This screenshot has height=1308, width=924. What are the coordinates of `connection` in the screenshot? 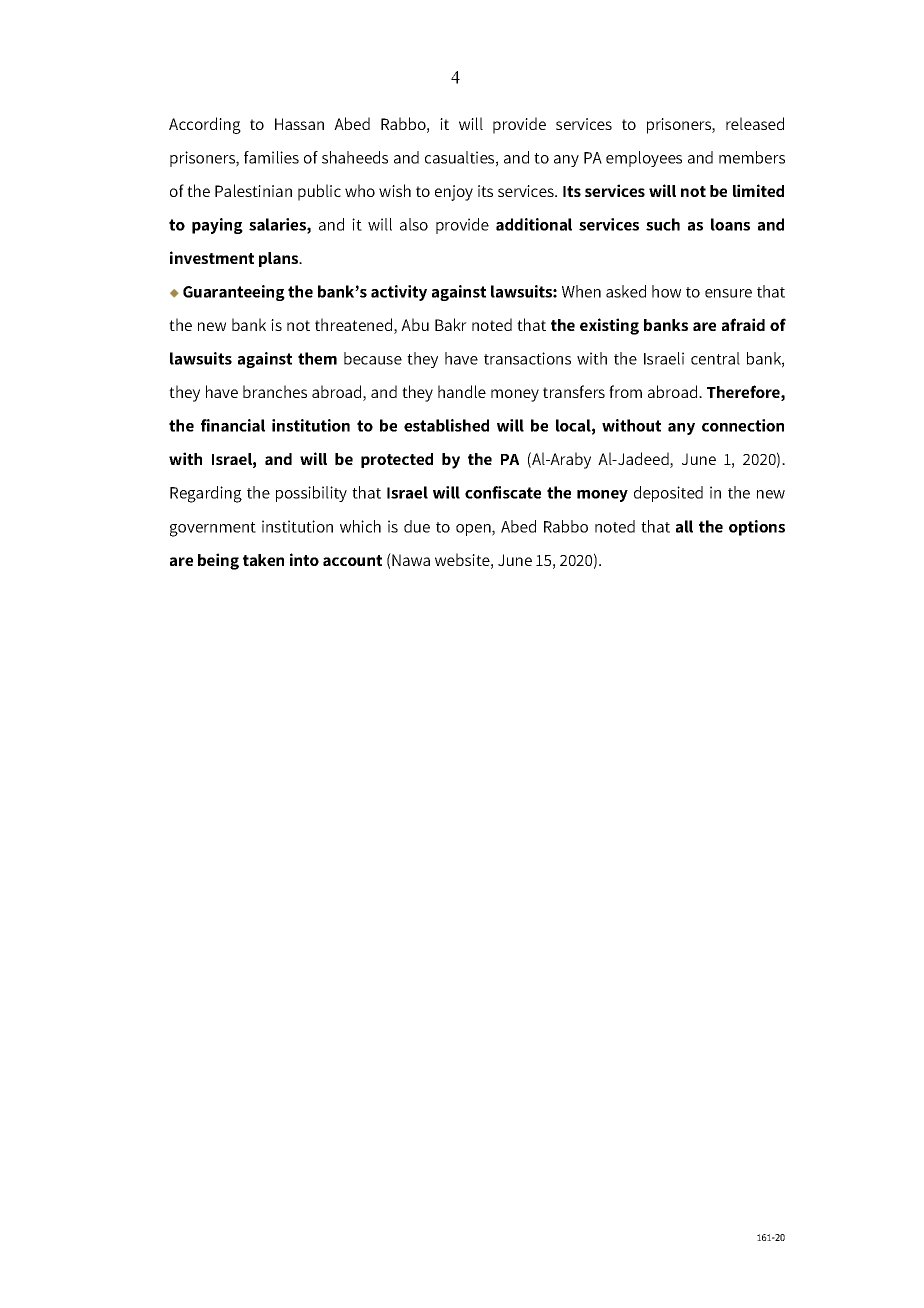 It's located at (743, 425).
